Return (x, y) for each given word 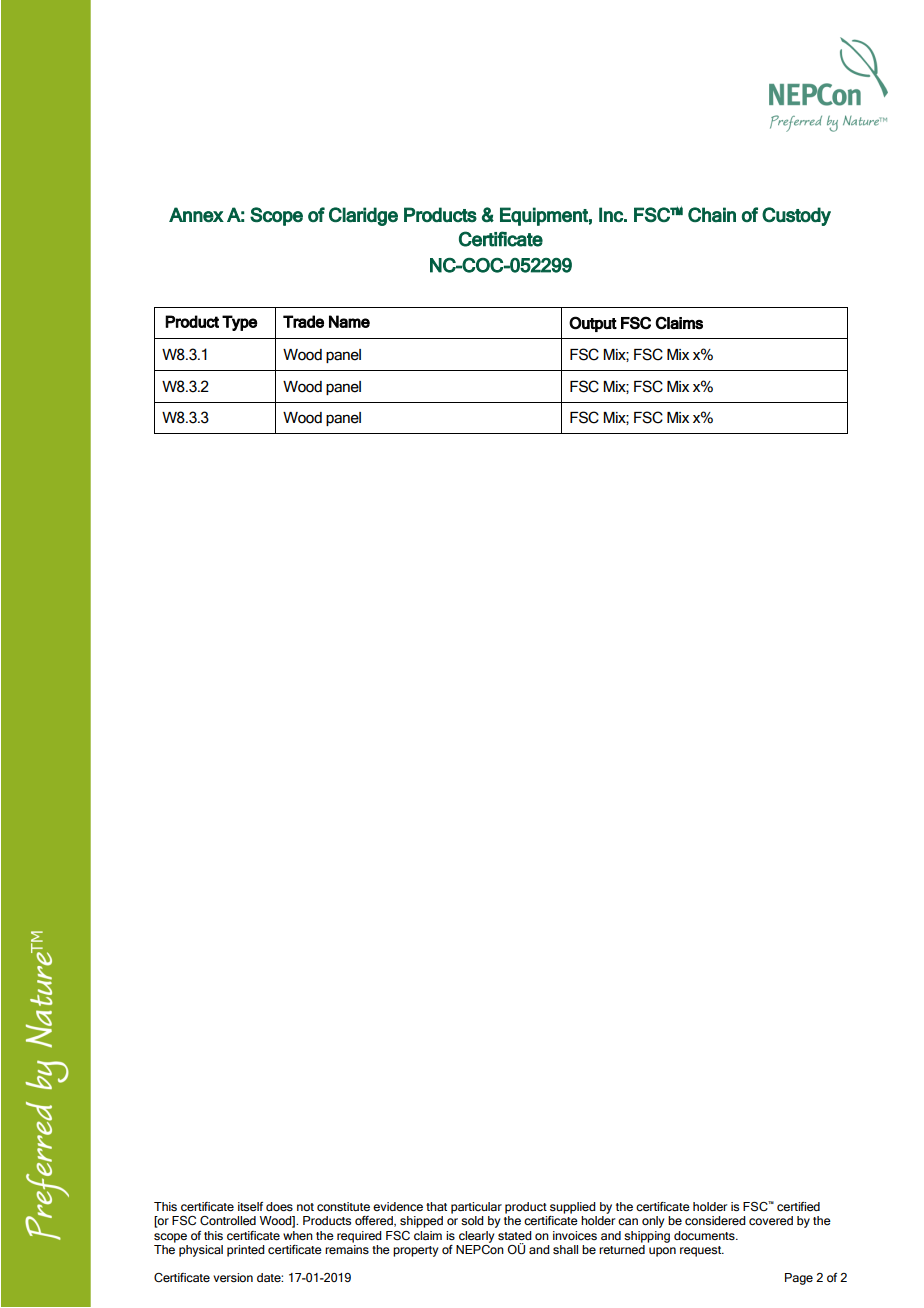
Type (239, 323)
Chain (712, 214)
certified (798, 1206)
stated (515, 1235)
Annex (196, 214)
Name (349, 321)
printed (246, 1251)
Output (593, 324)
